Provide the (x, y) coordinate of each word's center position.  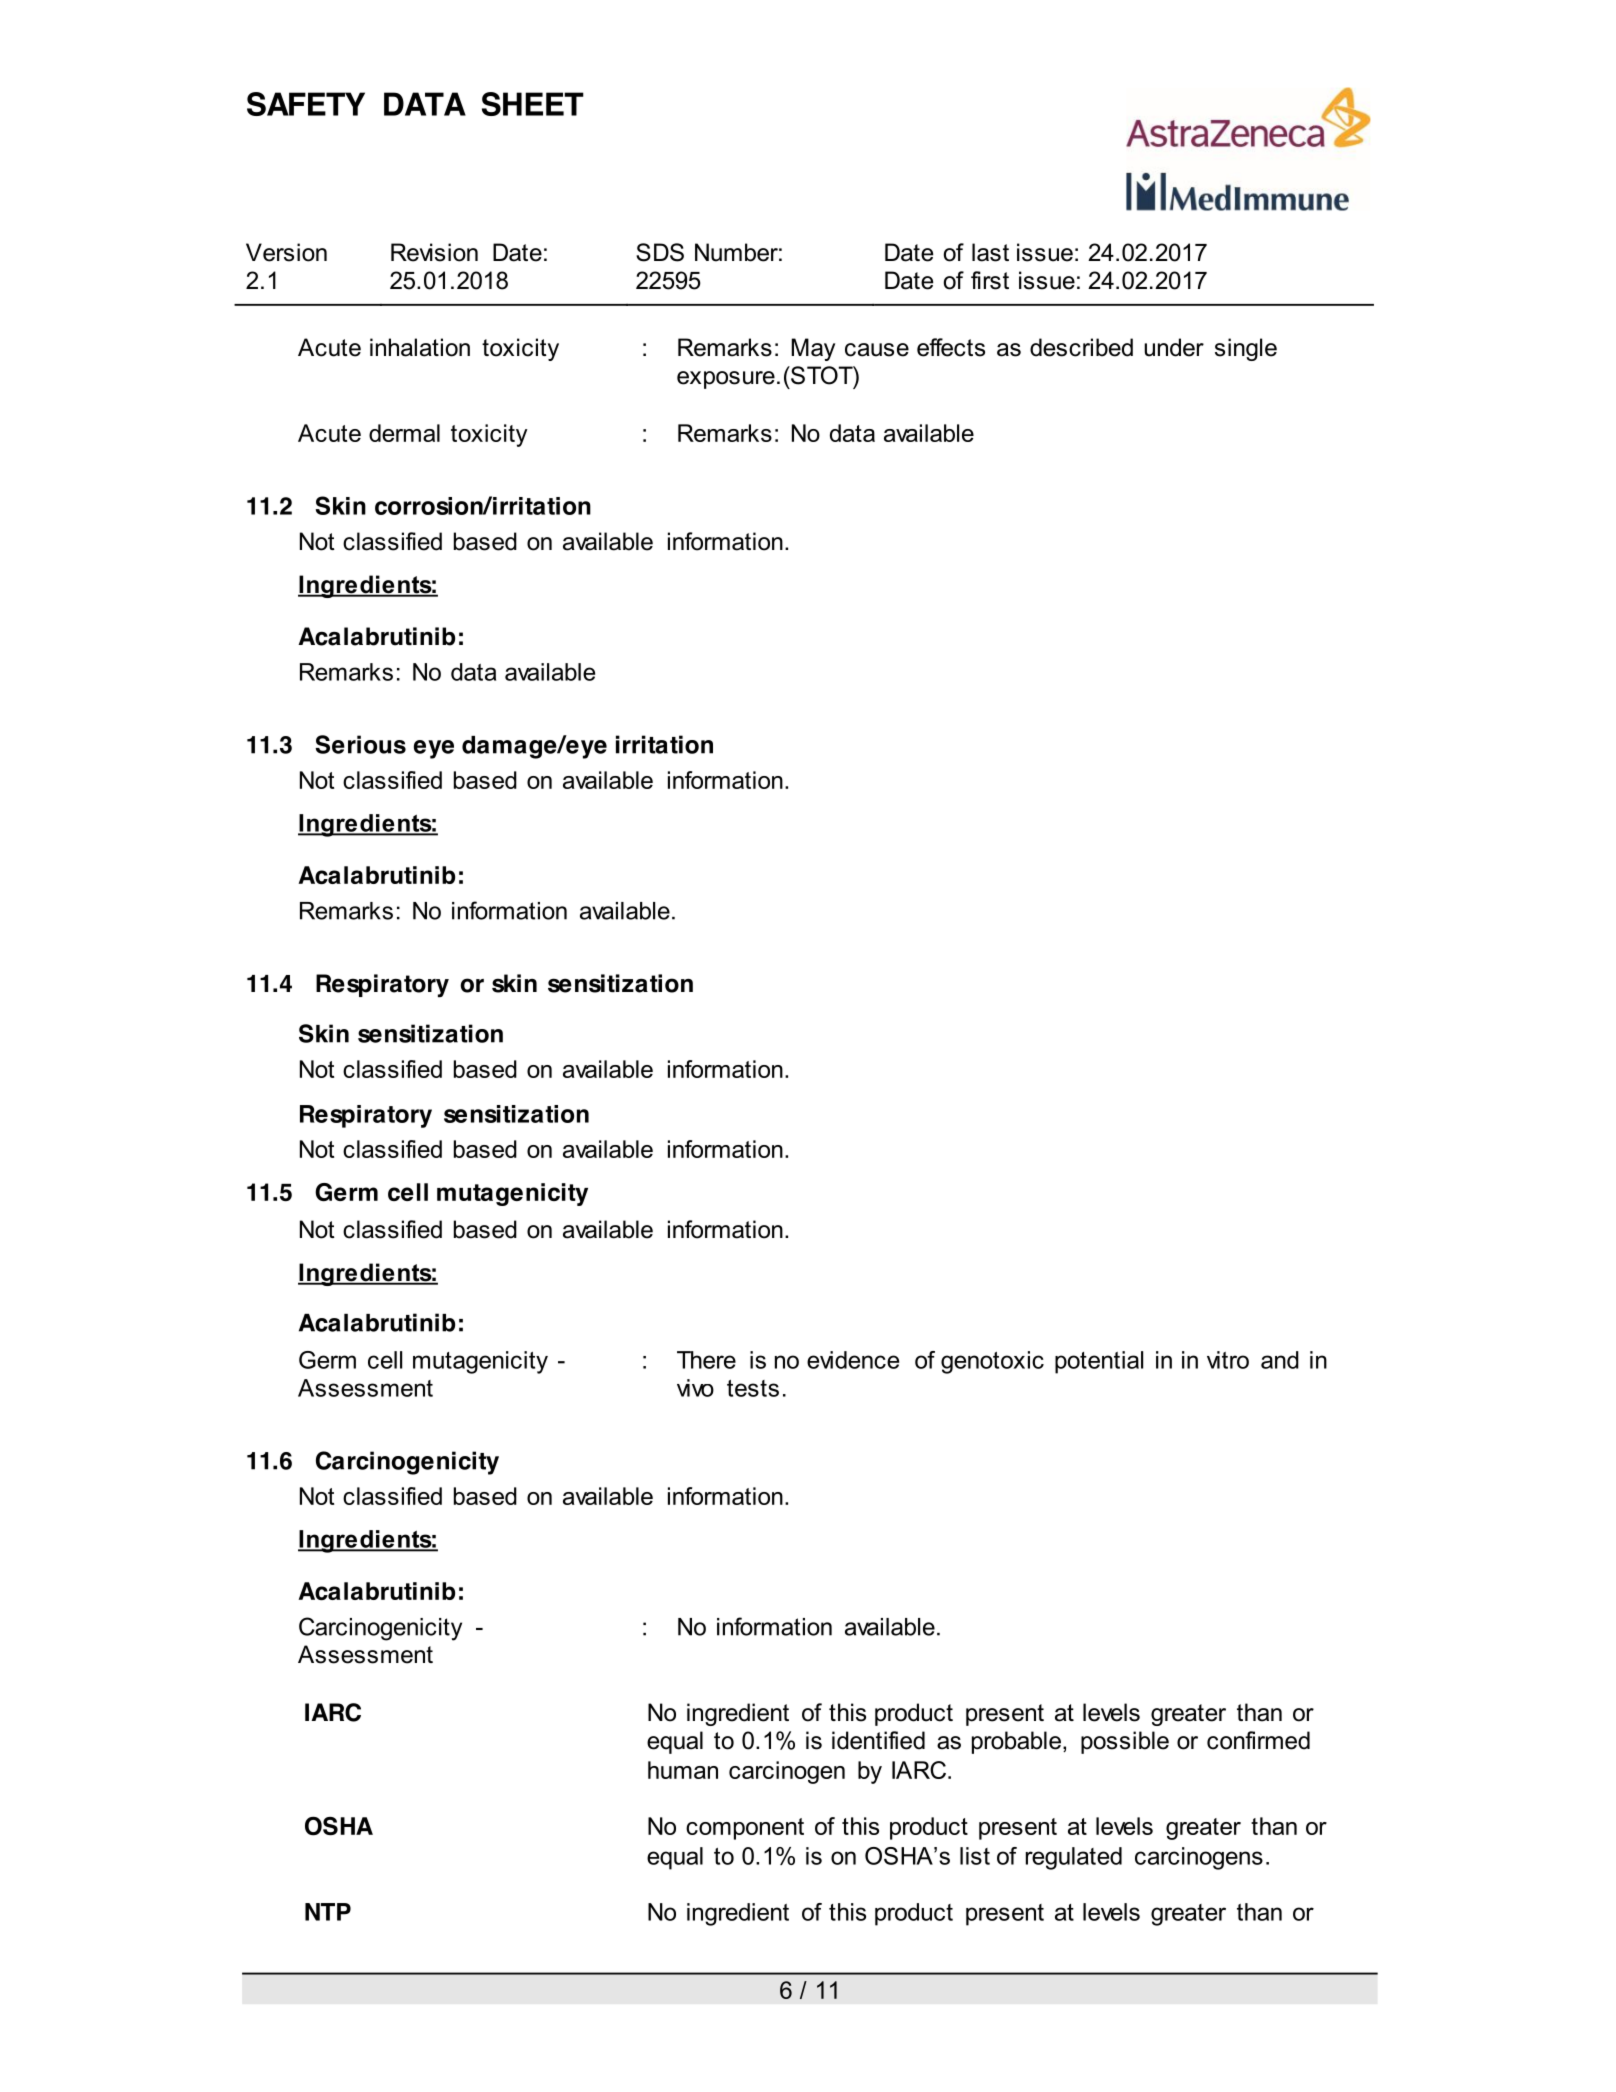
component (745, 1829)
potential (1099, 1362)
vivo (695, 1388)
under (1174, 347)
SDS (660, 252)
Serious (360, 744)
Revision (434, 252)
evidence (853, 1360)
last (990, 252)
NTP (328, 1912)
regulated (1074, 1858)
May (813, 349)
